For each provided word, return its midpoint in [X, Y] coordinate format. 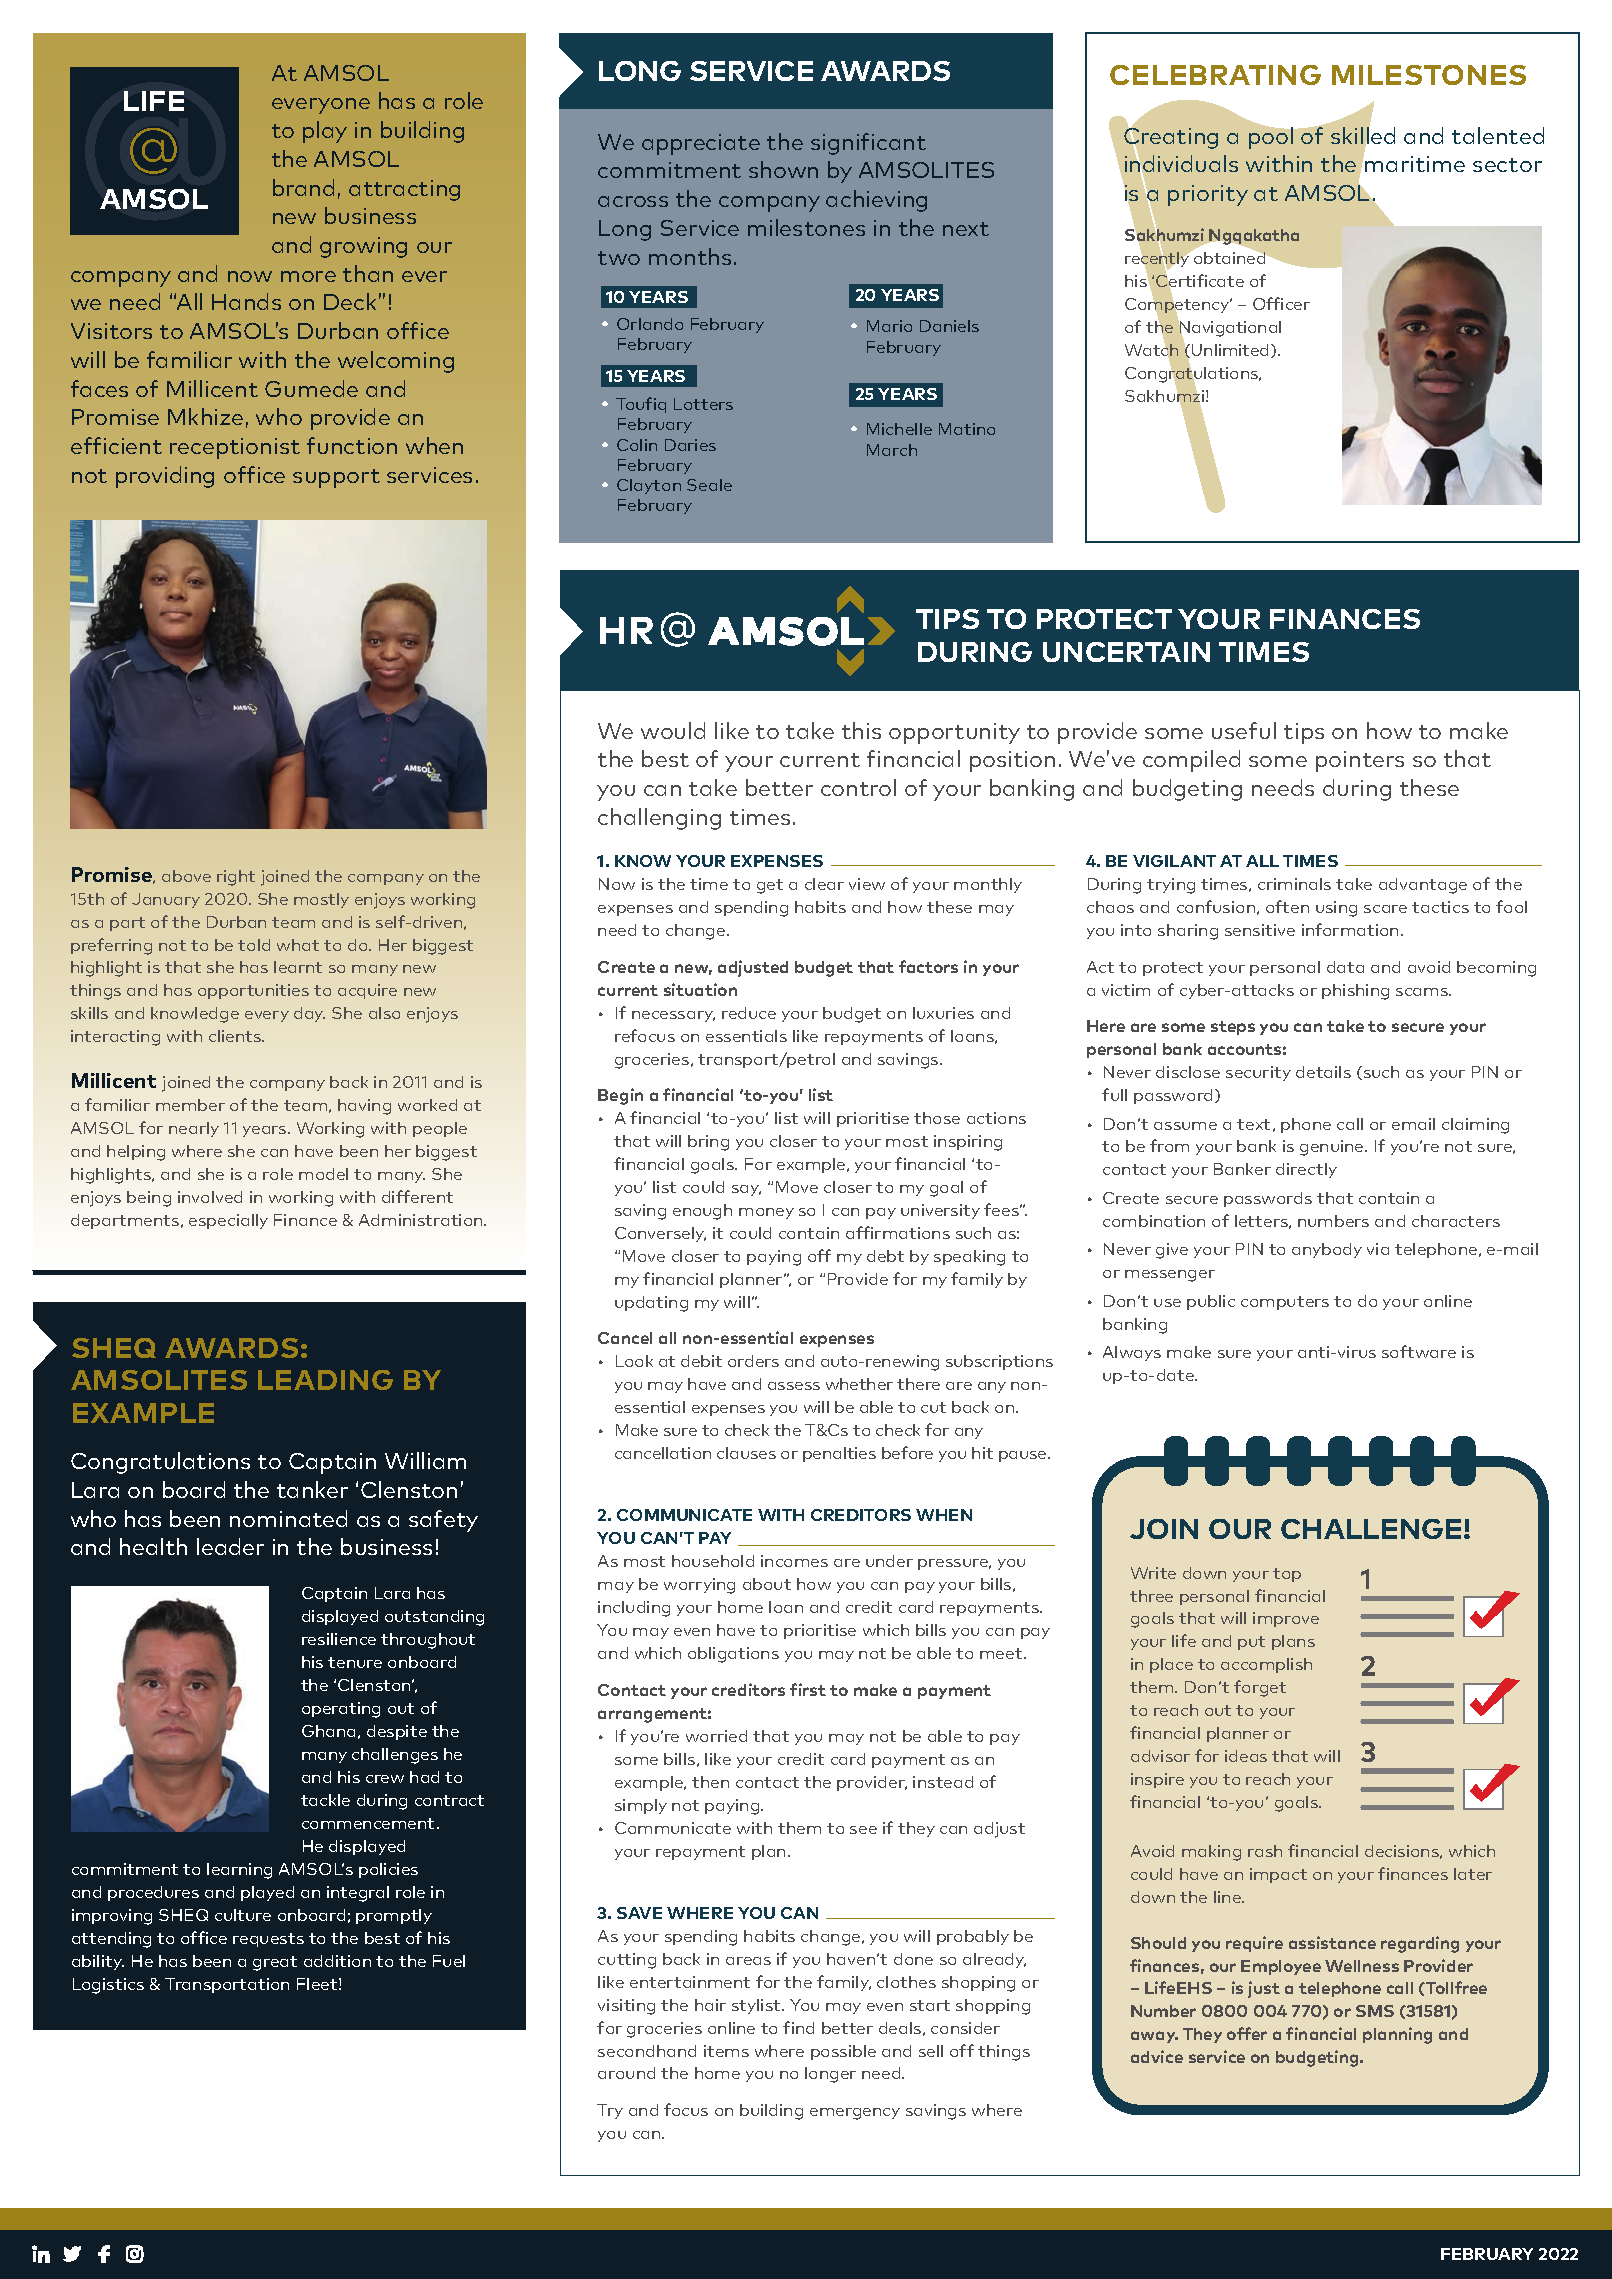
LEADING [325, 1380]
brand [303, 187]
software [1419, 1351]
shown [783, 169]
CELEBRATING [1215, 75]
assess [794, 1386]
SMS [1375, 2011]
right [236, 878]
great [275, 1963]
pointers [1360, 761]
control [858, 787]
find [798, 2027]
